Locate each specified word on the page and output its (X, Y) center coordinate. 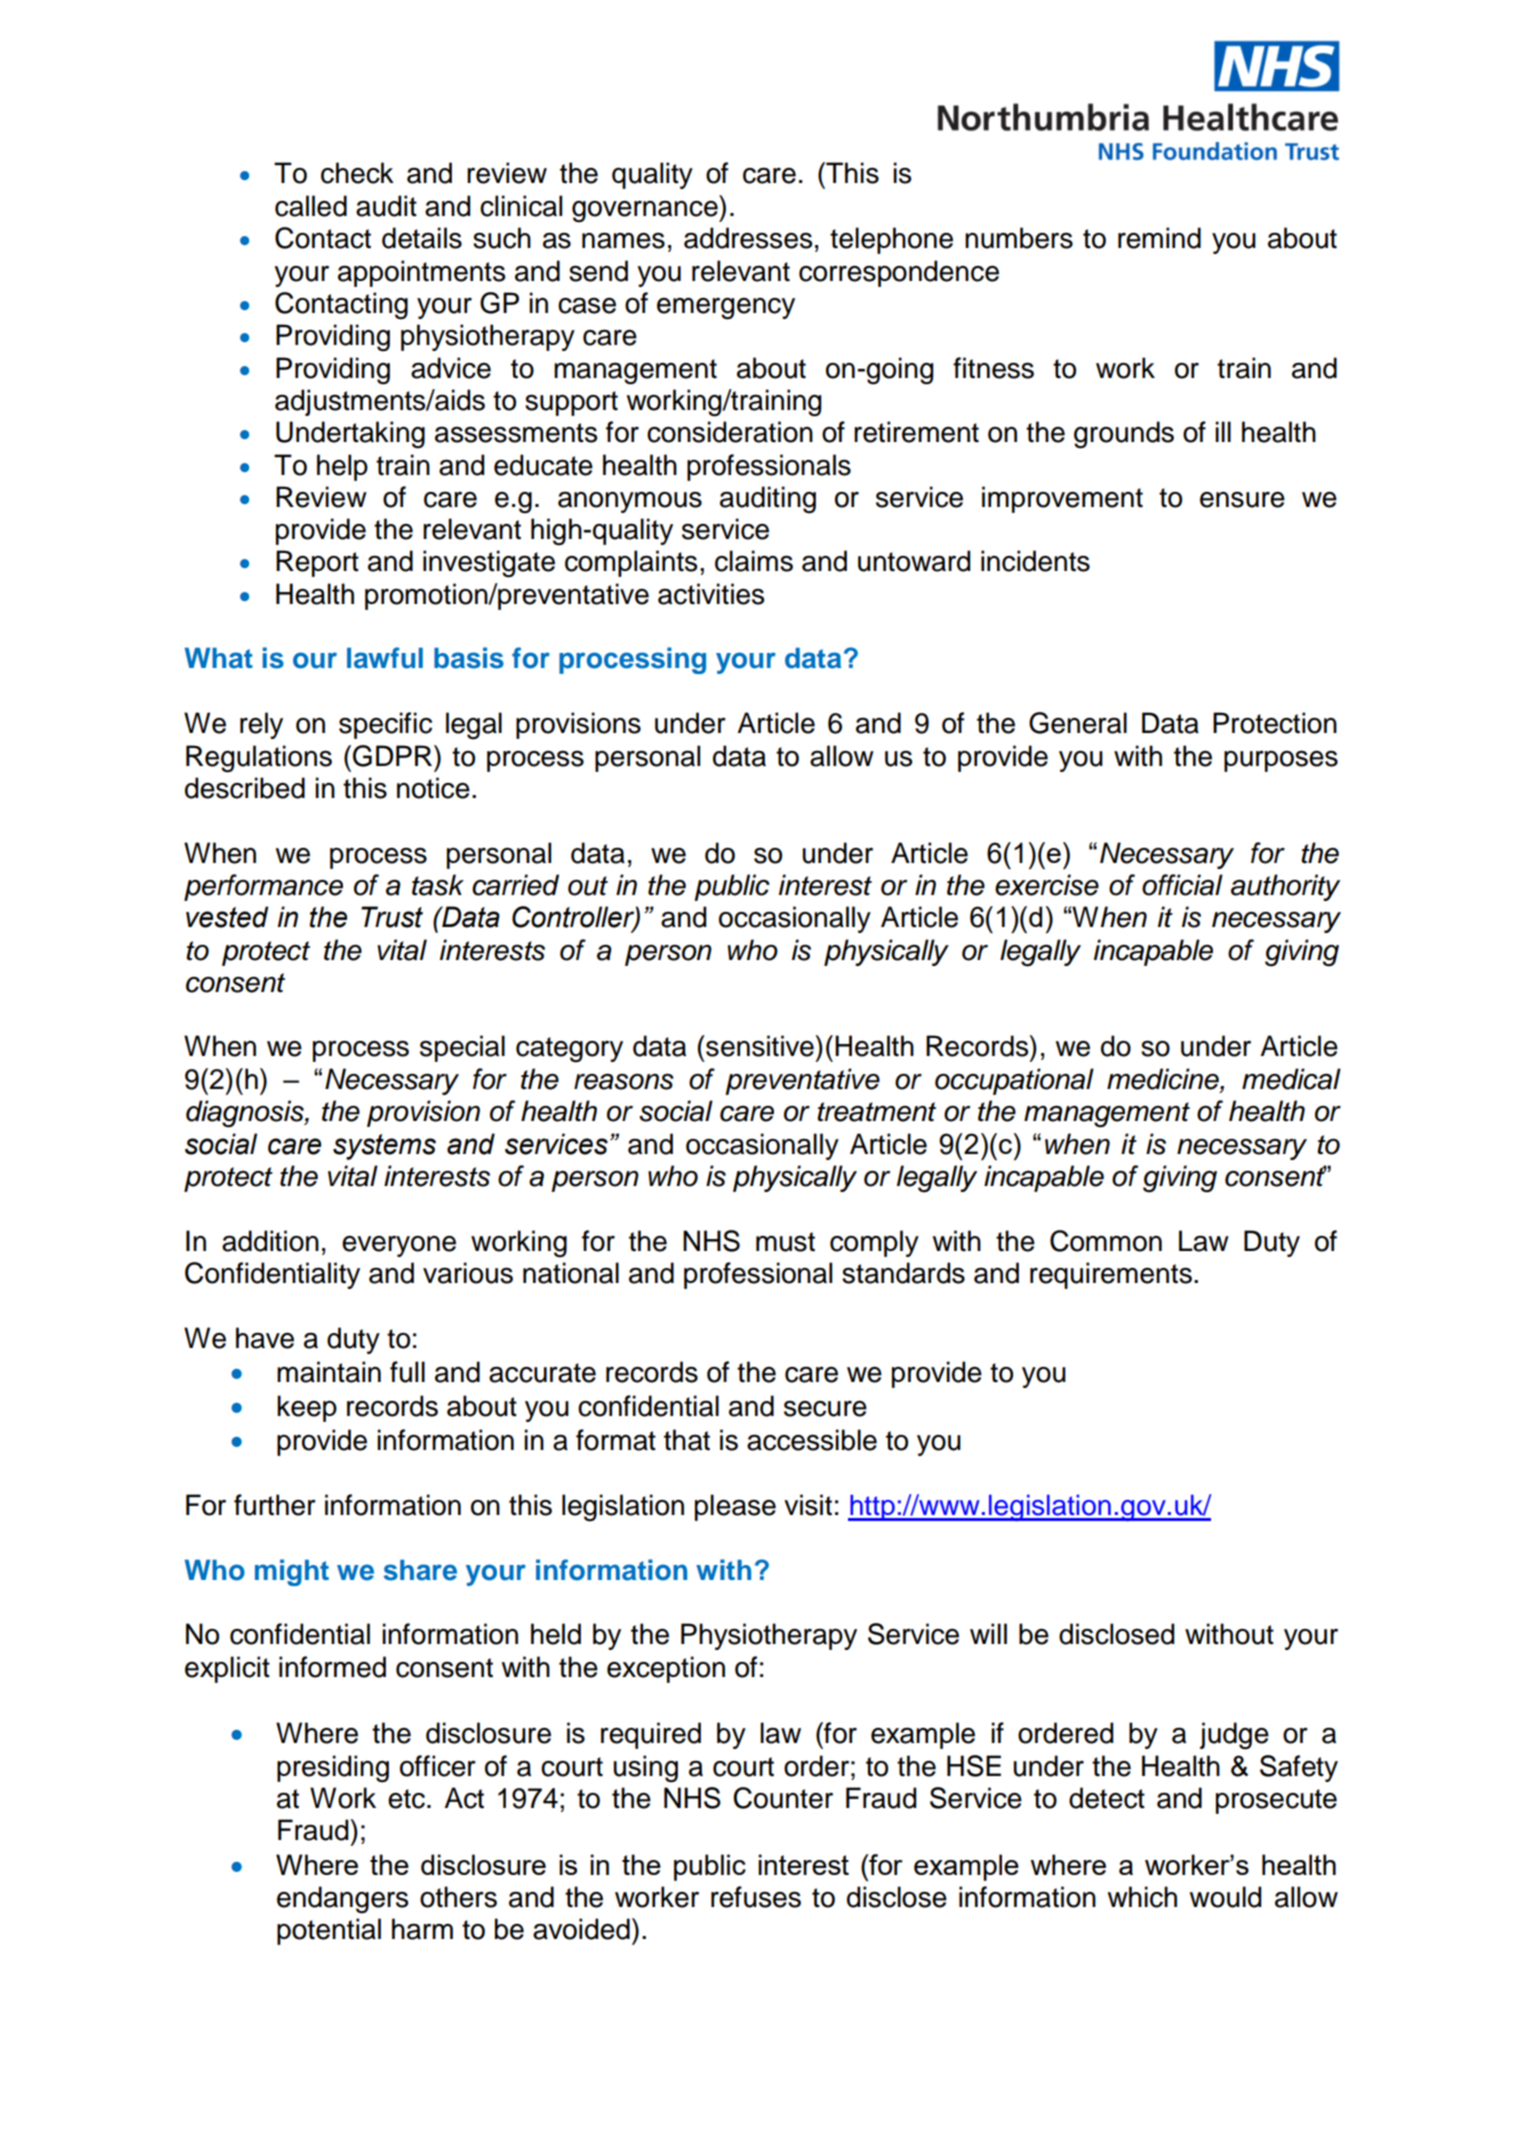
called (311, 206)
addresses (748, 238)
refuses (756, 1897)
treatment (876, 1112)
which (1142, 1897)
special (462, 1048)
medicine (1164, 1080)
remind (1159, 238)
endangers (342, 1900)
